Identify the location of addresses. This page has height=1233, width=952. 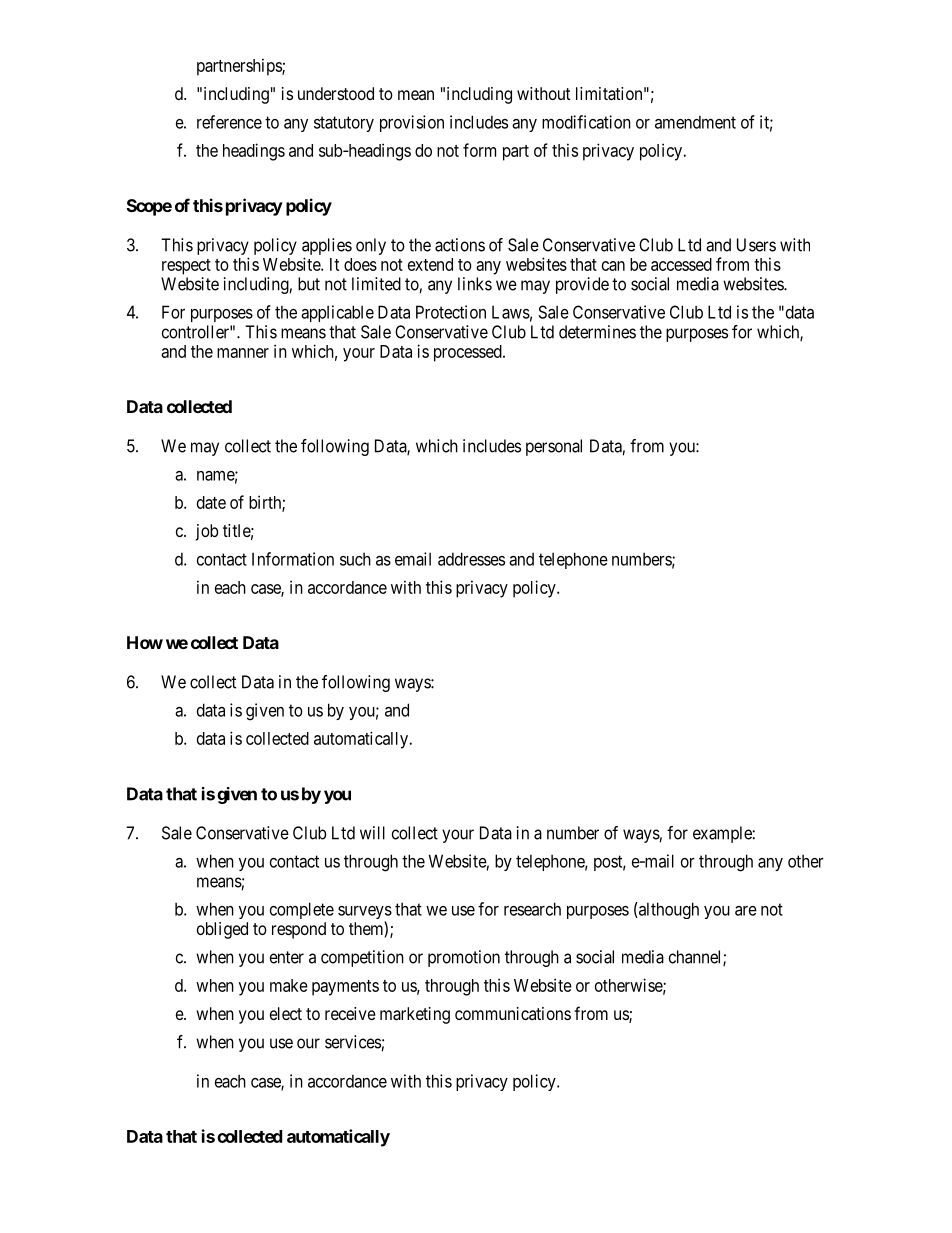
(471, 559).
